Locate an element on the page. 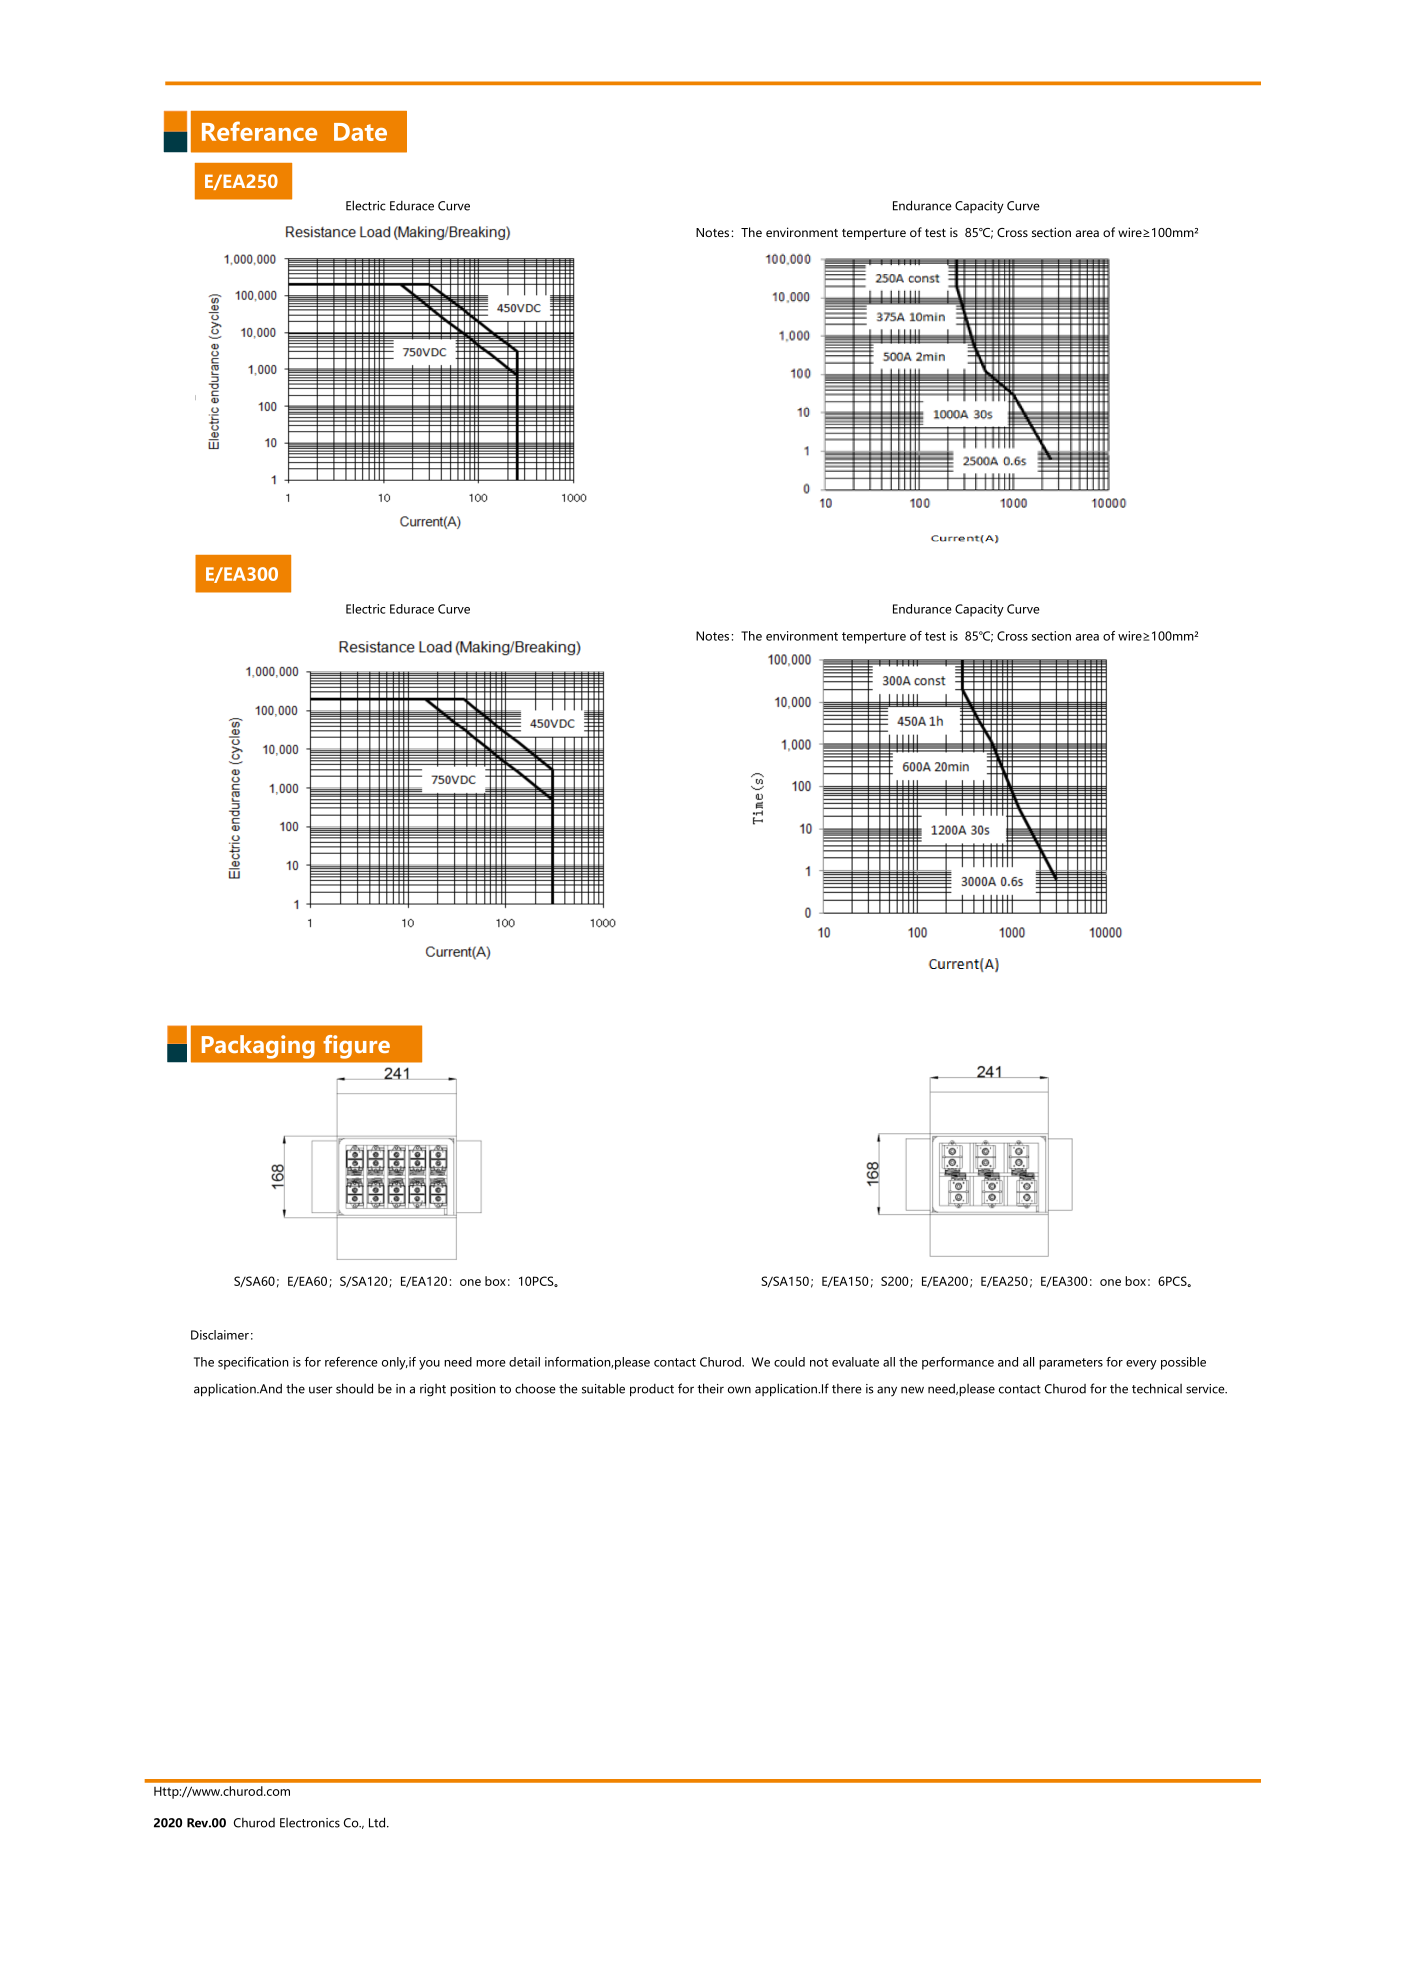 The image size is (1404, 1985). Referance is located at coordinates (259, 131).
